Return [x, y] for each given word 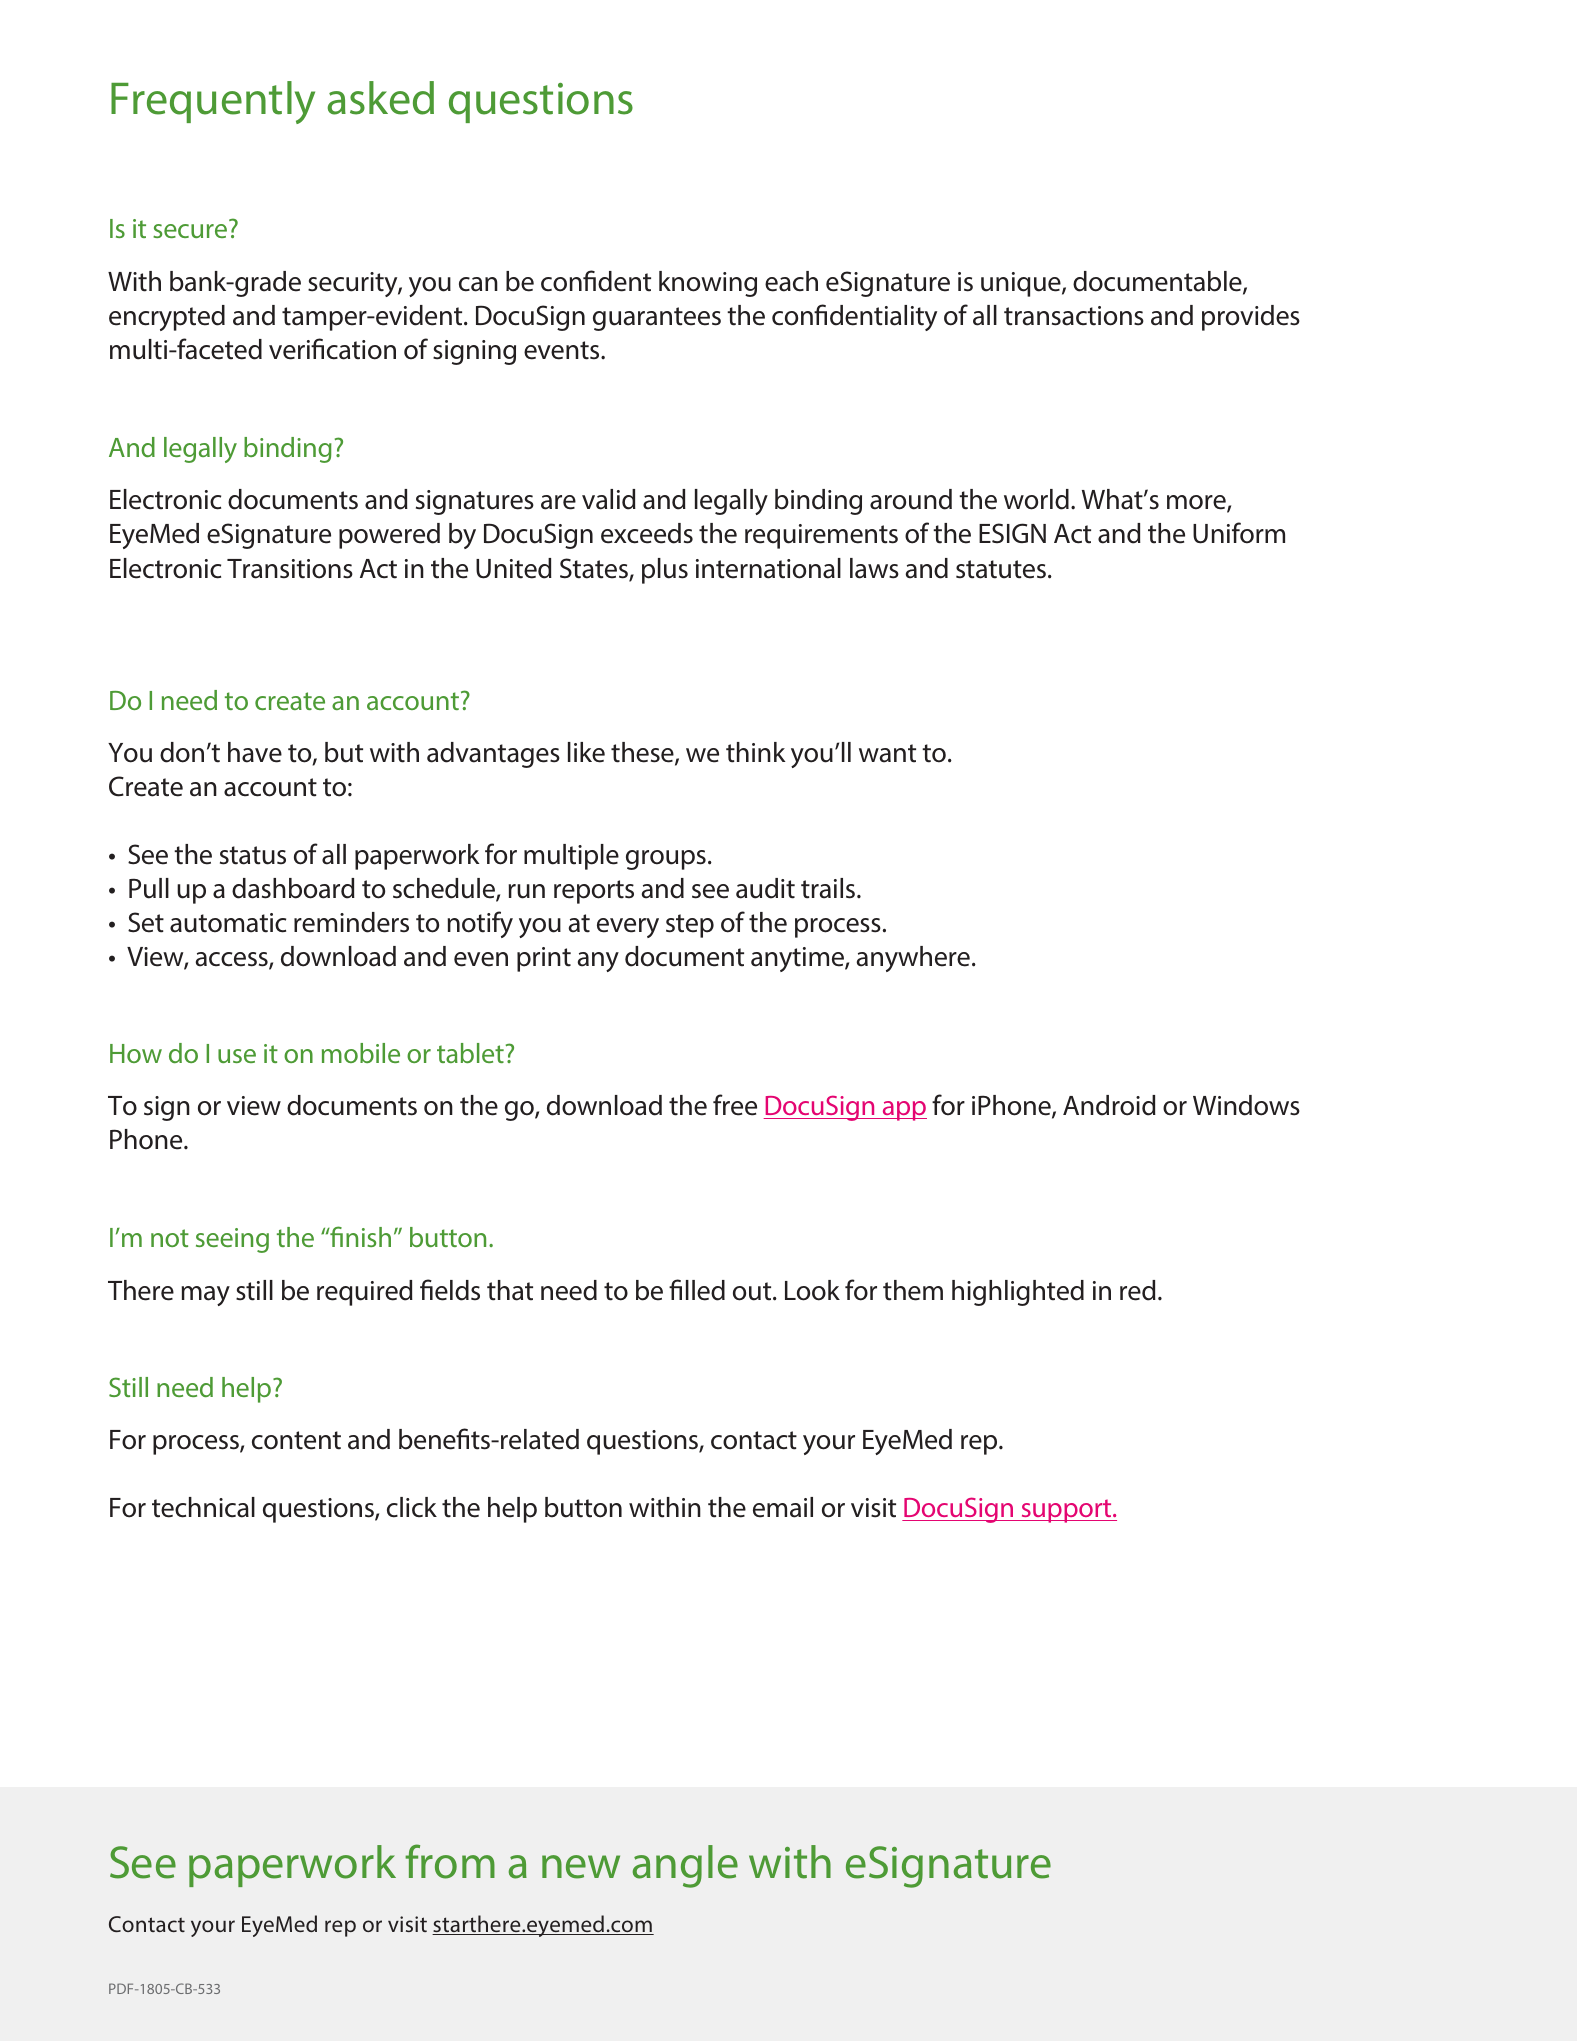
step [690, 926]
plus [665, 571]
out [753, 1291]
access [233, 960]
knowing [708, 284]
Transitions [290, 569]
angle [685, 1866]
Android [1109, 1105]
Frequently [213, 102]
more [1197, 504]
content [296, 1440]
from [450, 1861]
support [1066, 1511]
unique [1022, 284]
